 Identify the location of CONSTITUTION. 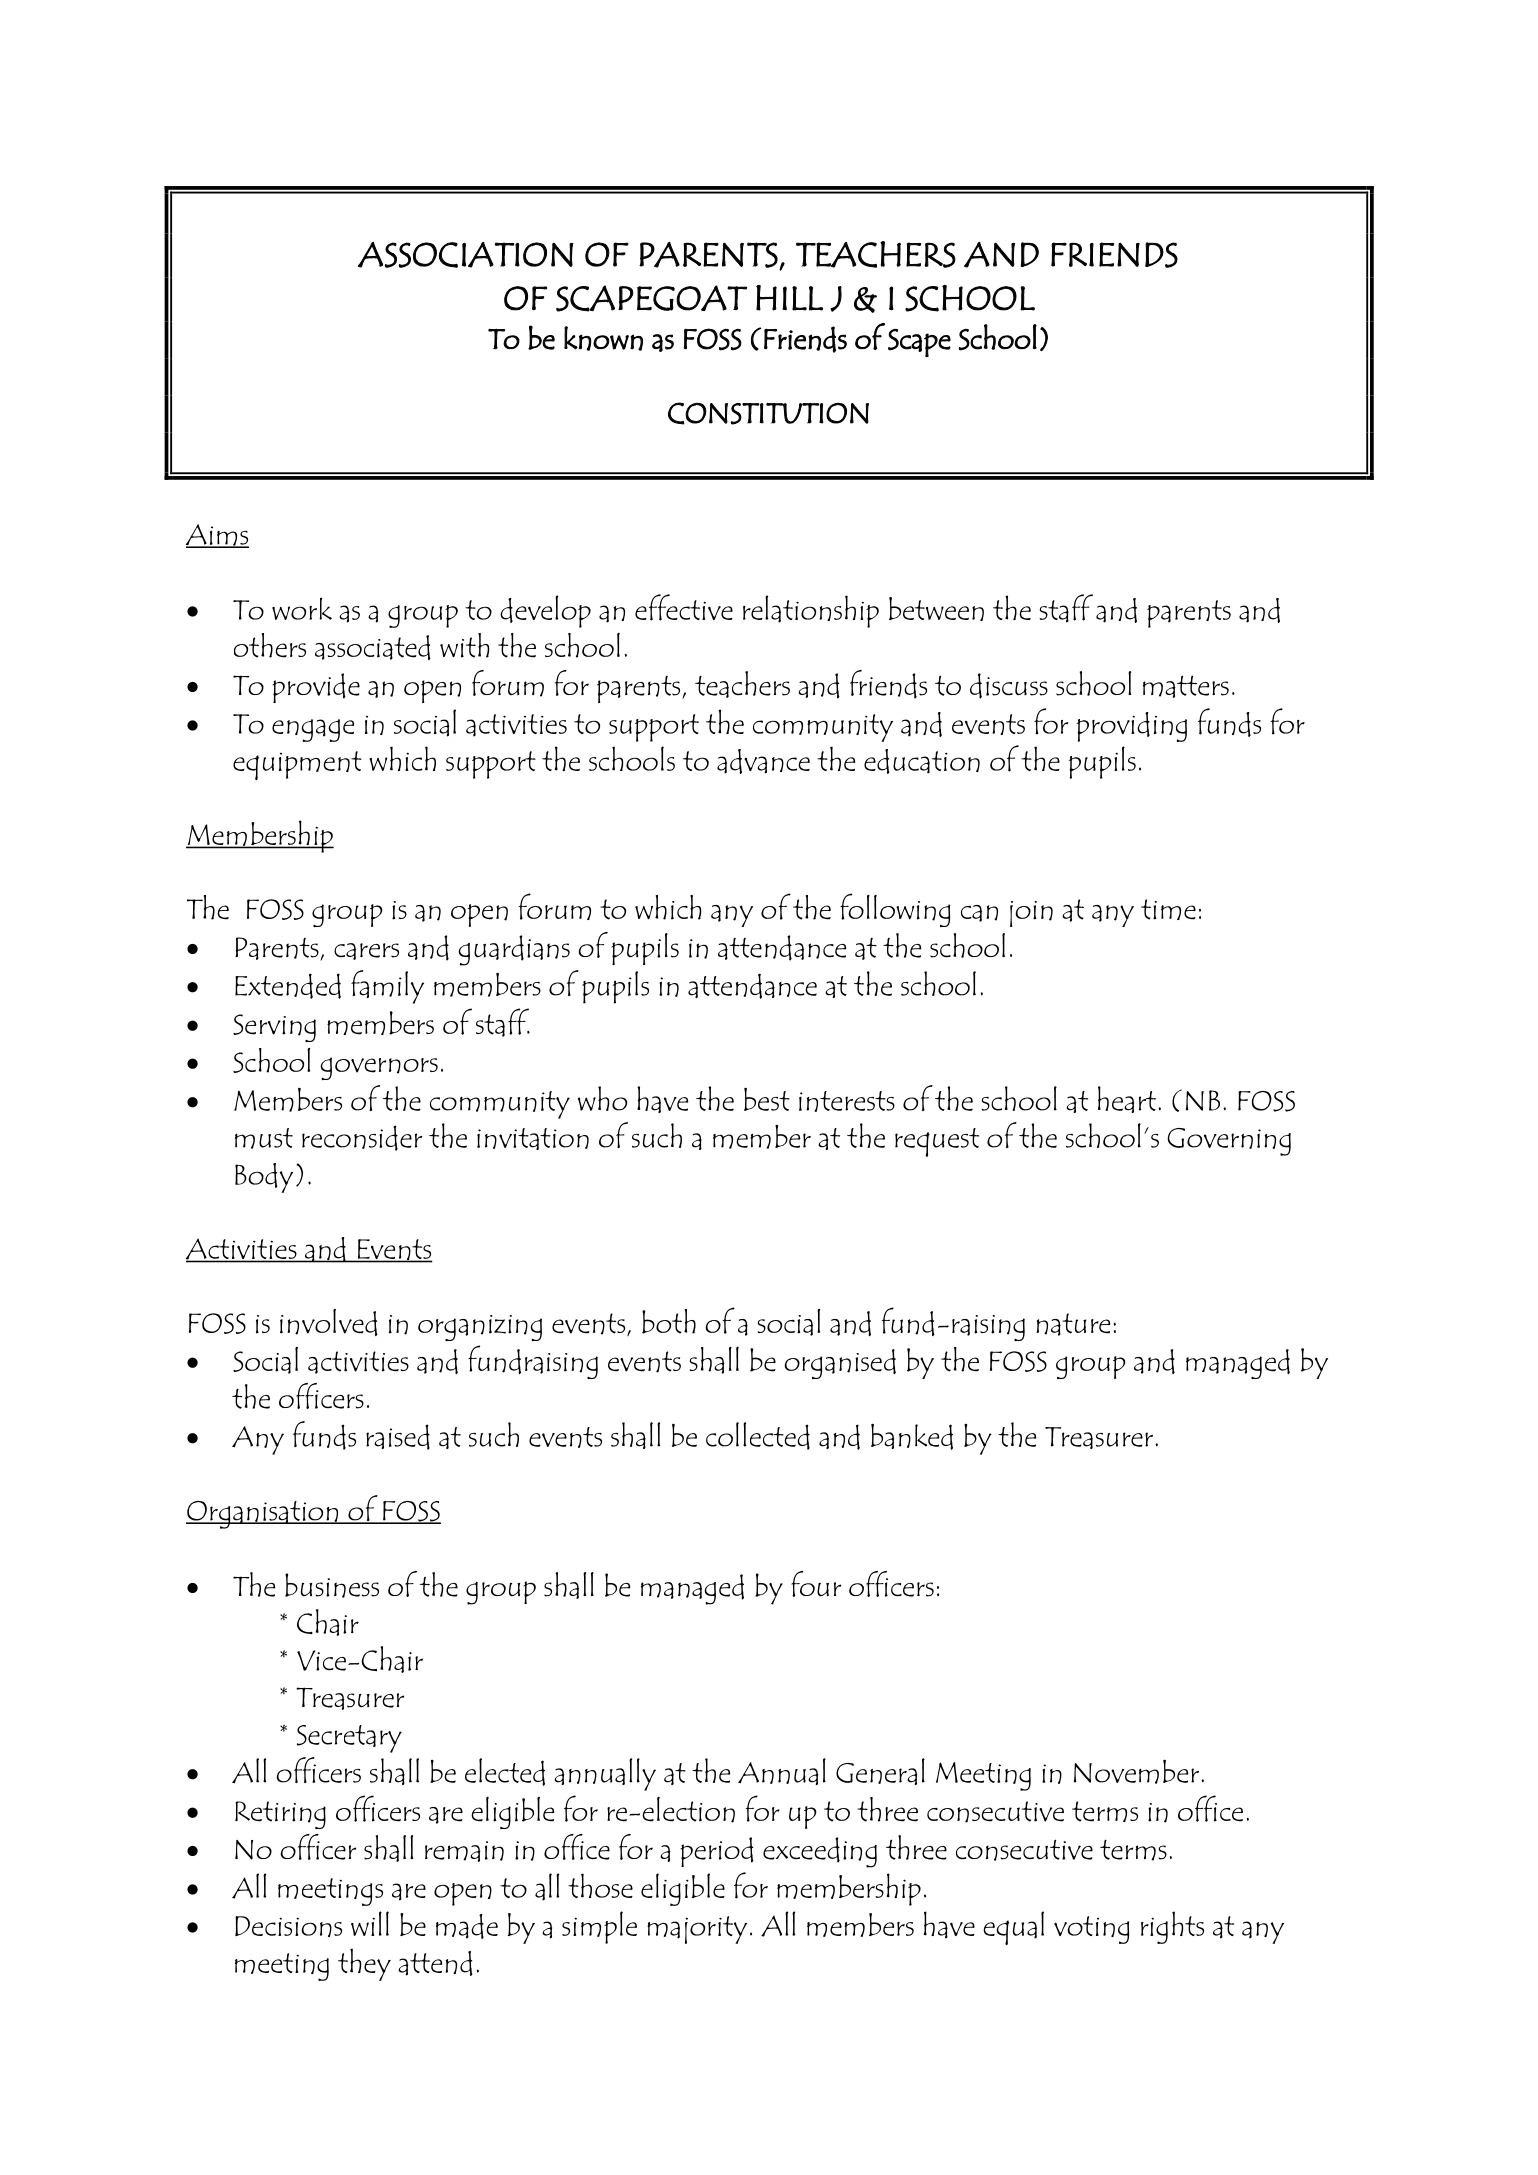
(768, 413).
